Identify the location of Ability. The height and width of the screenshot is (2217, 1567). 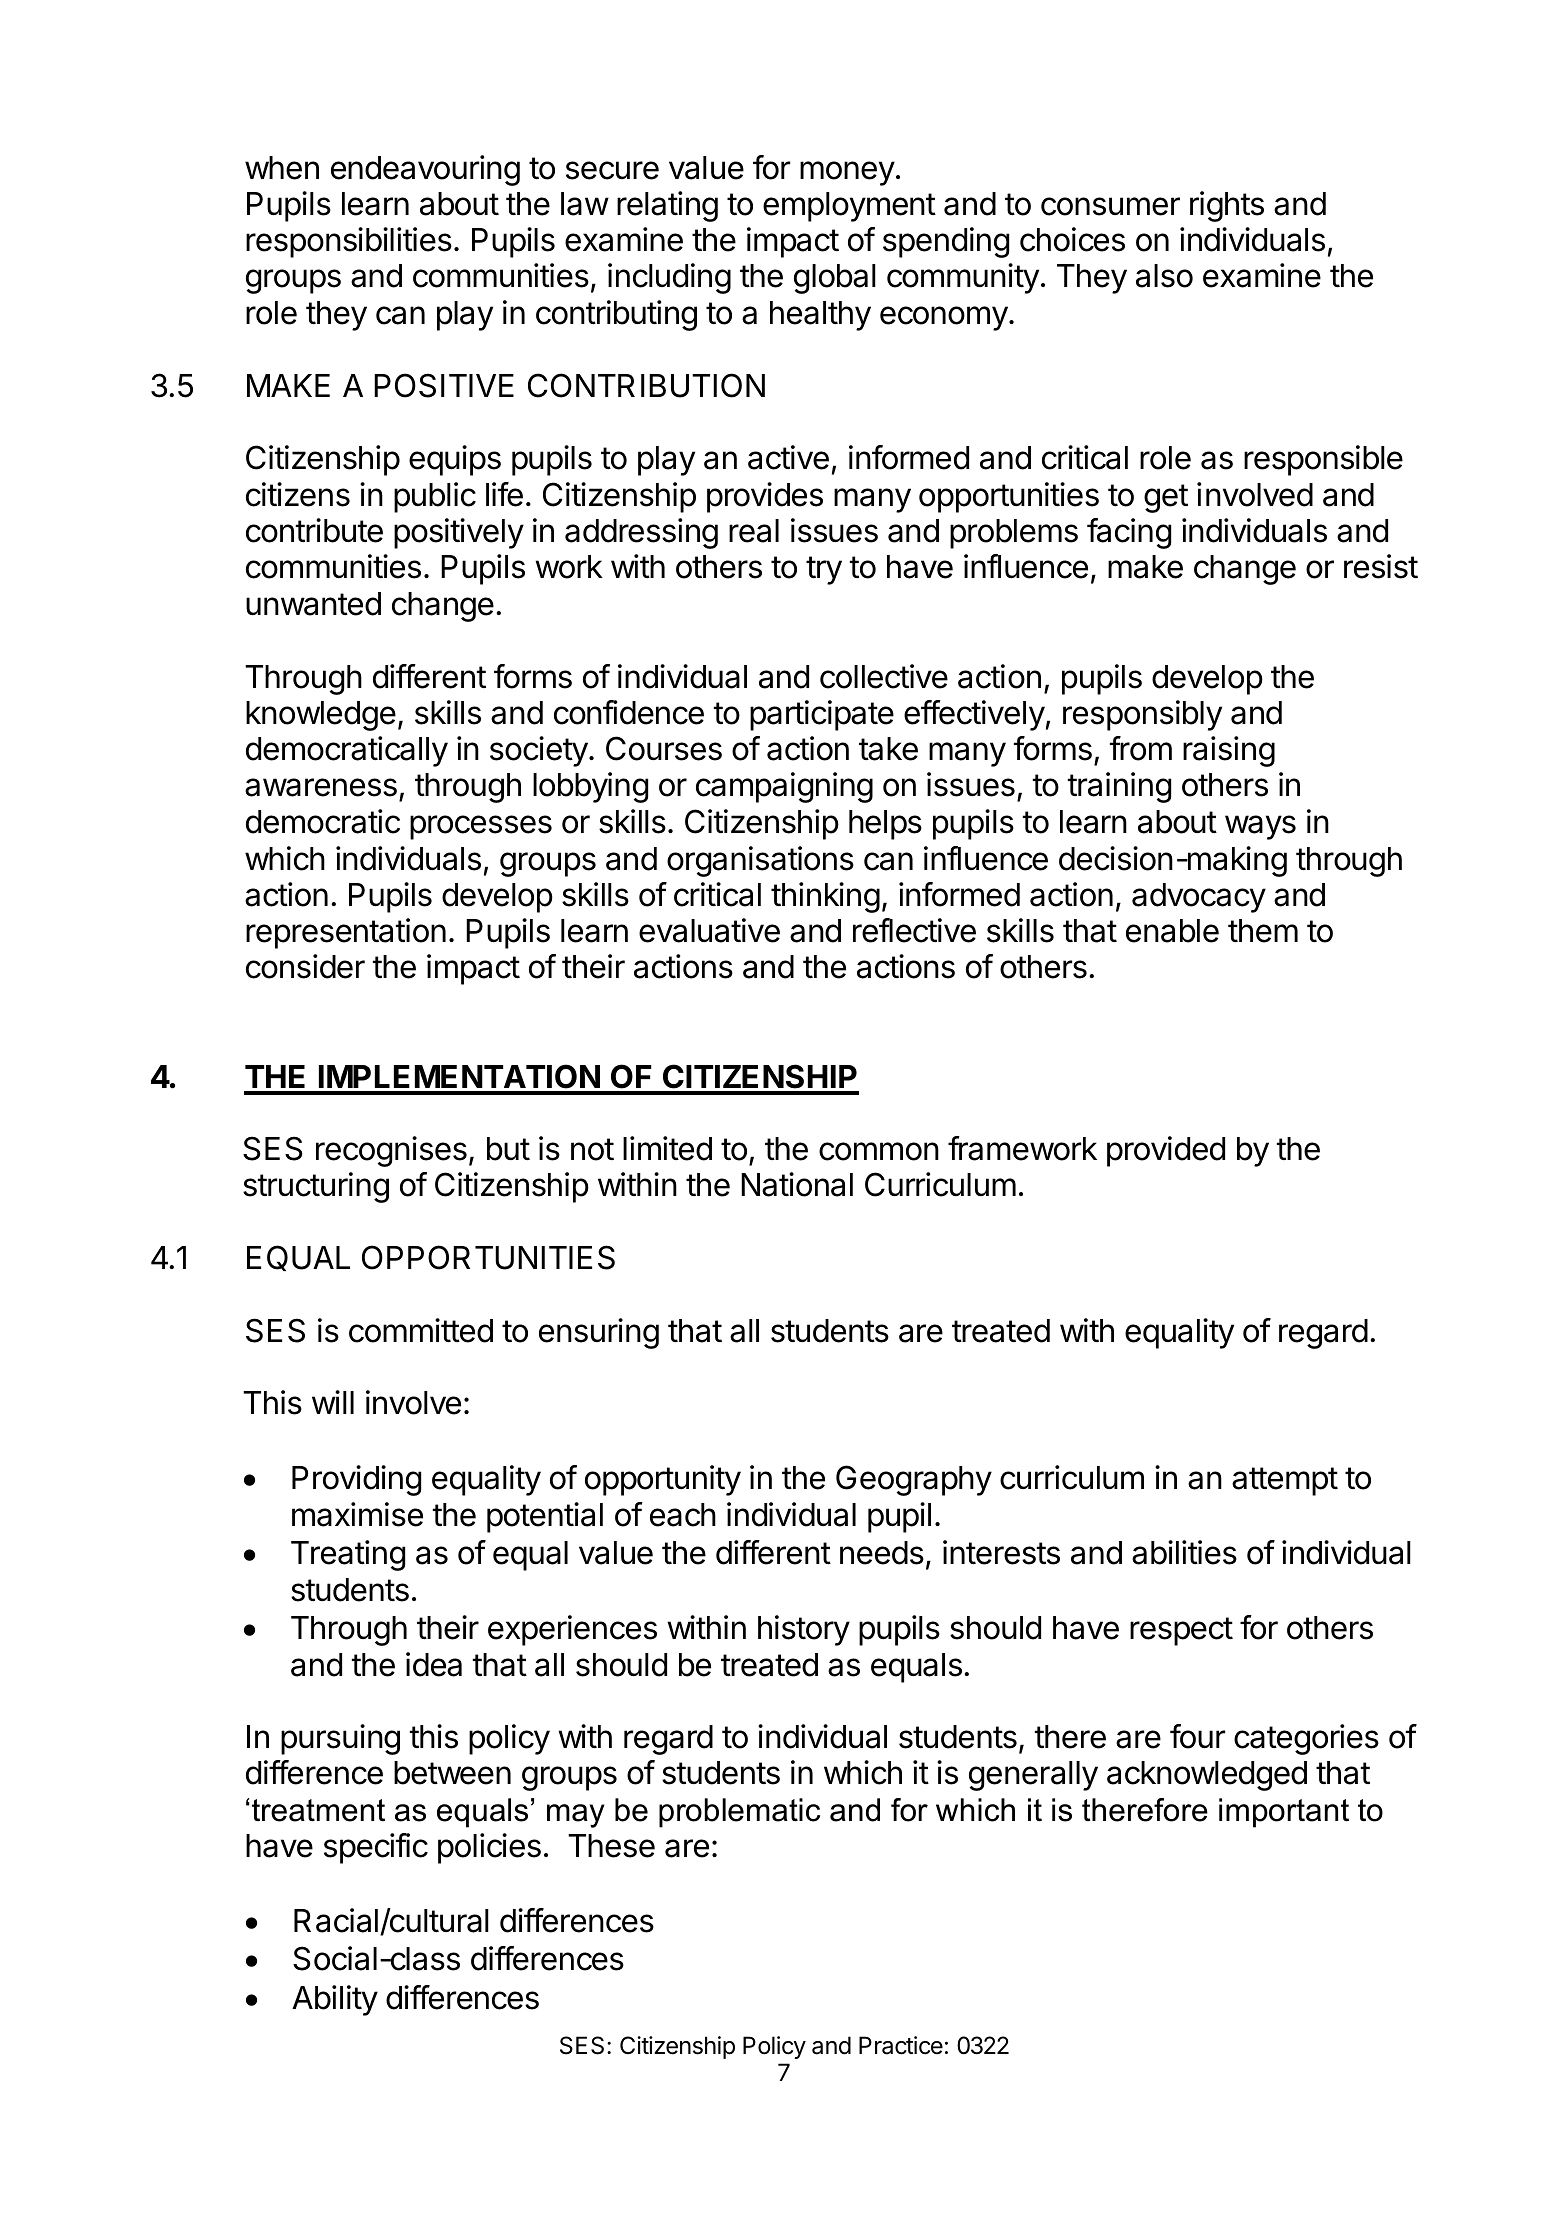
(335, 2000).
